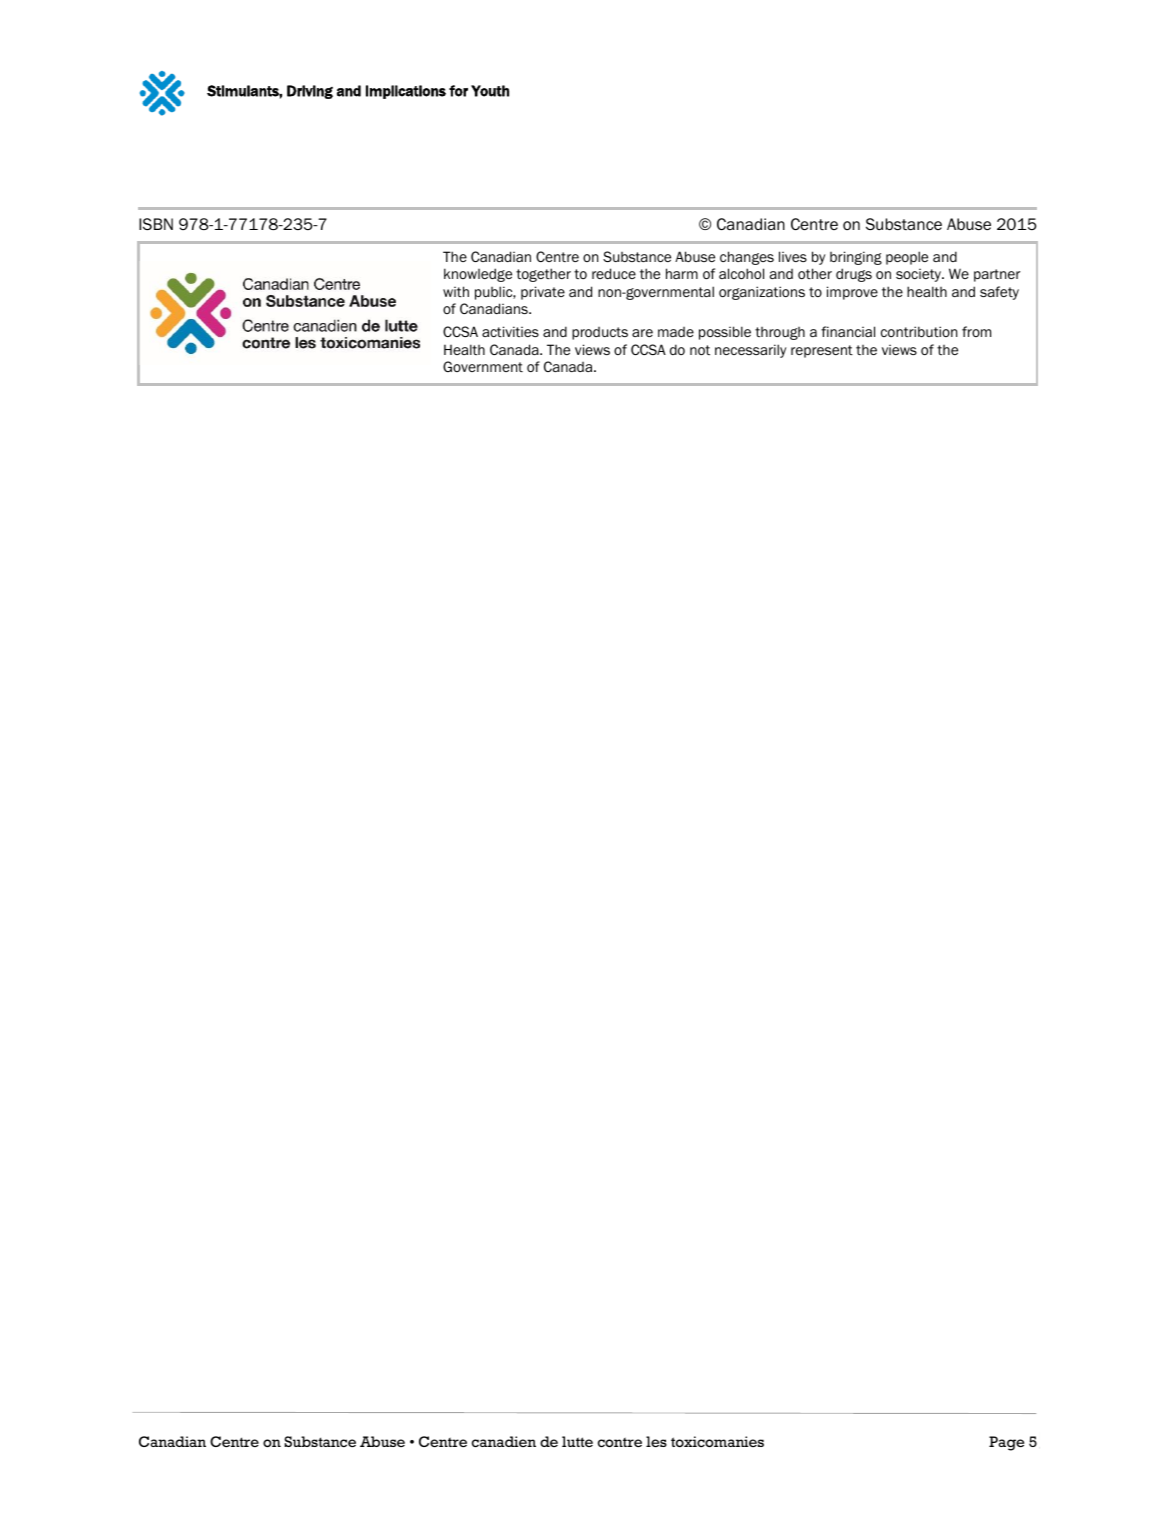 This screenshot has width=1175, height=1520. I want to click on people, so click(907, 258).
